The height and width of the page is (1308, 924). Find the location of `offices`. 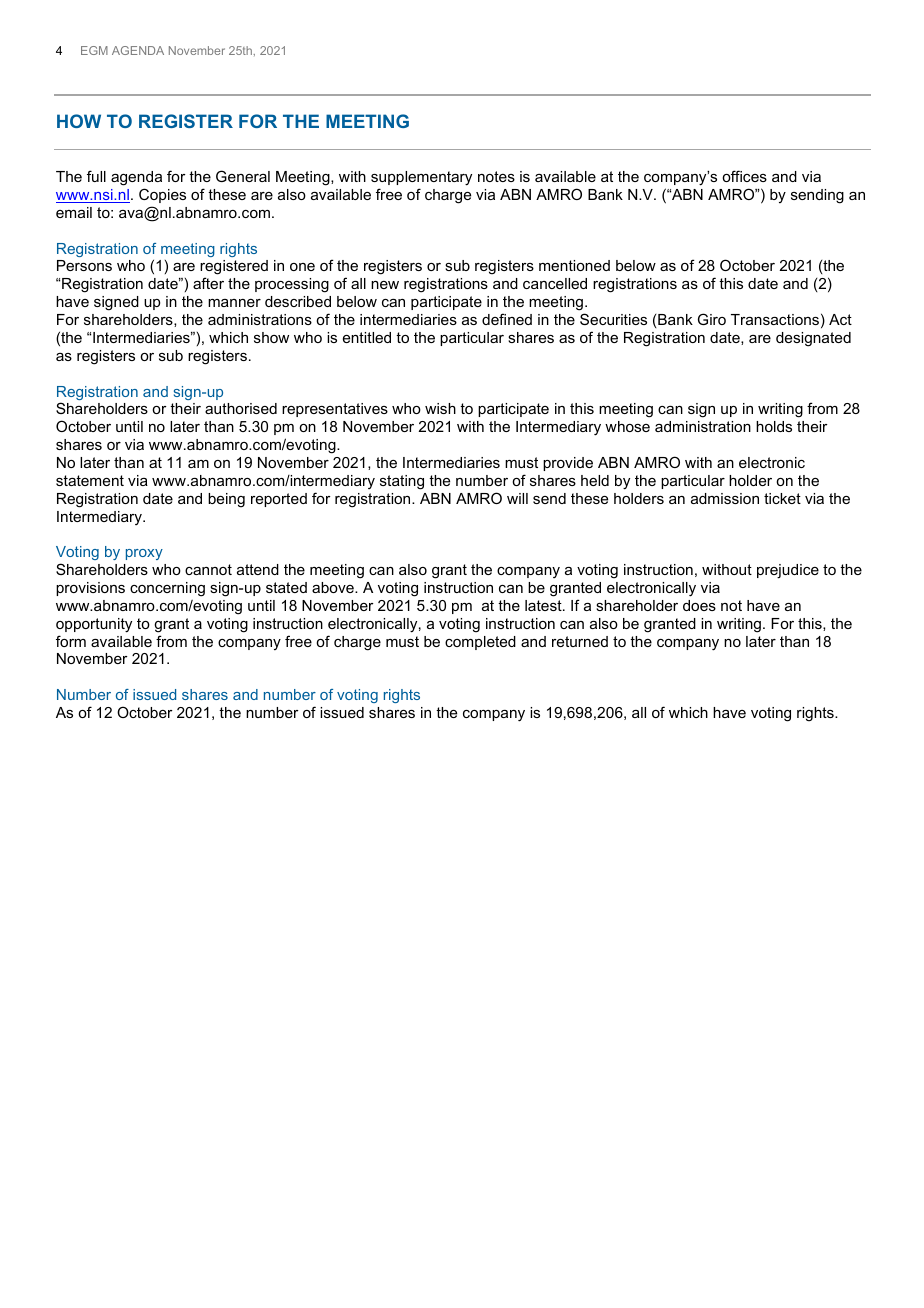

offices is located at coordinates (744, 176).
